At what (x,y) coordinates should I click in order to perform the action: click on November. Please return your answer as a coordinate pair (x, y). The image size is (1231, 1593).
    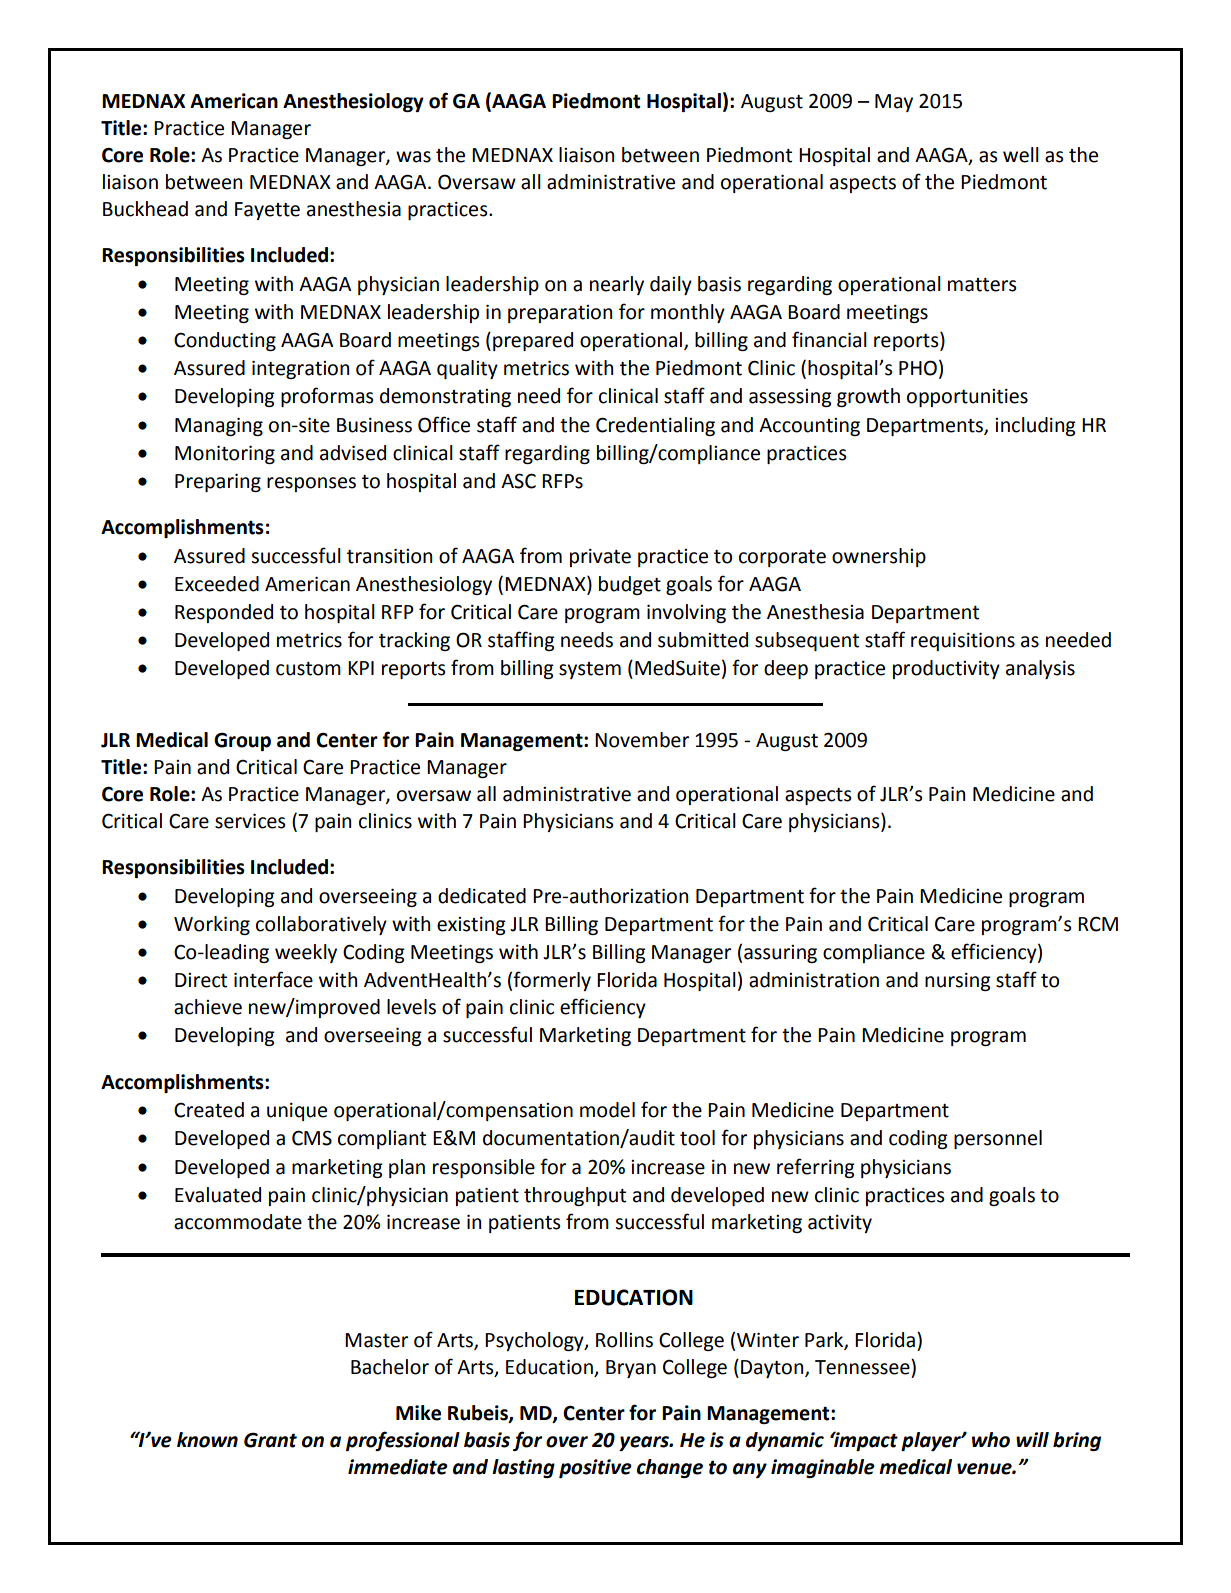
    Looking at the image, I should click on (642, 740).
